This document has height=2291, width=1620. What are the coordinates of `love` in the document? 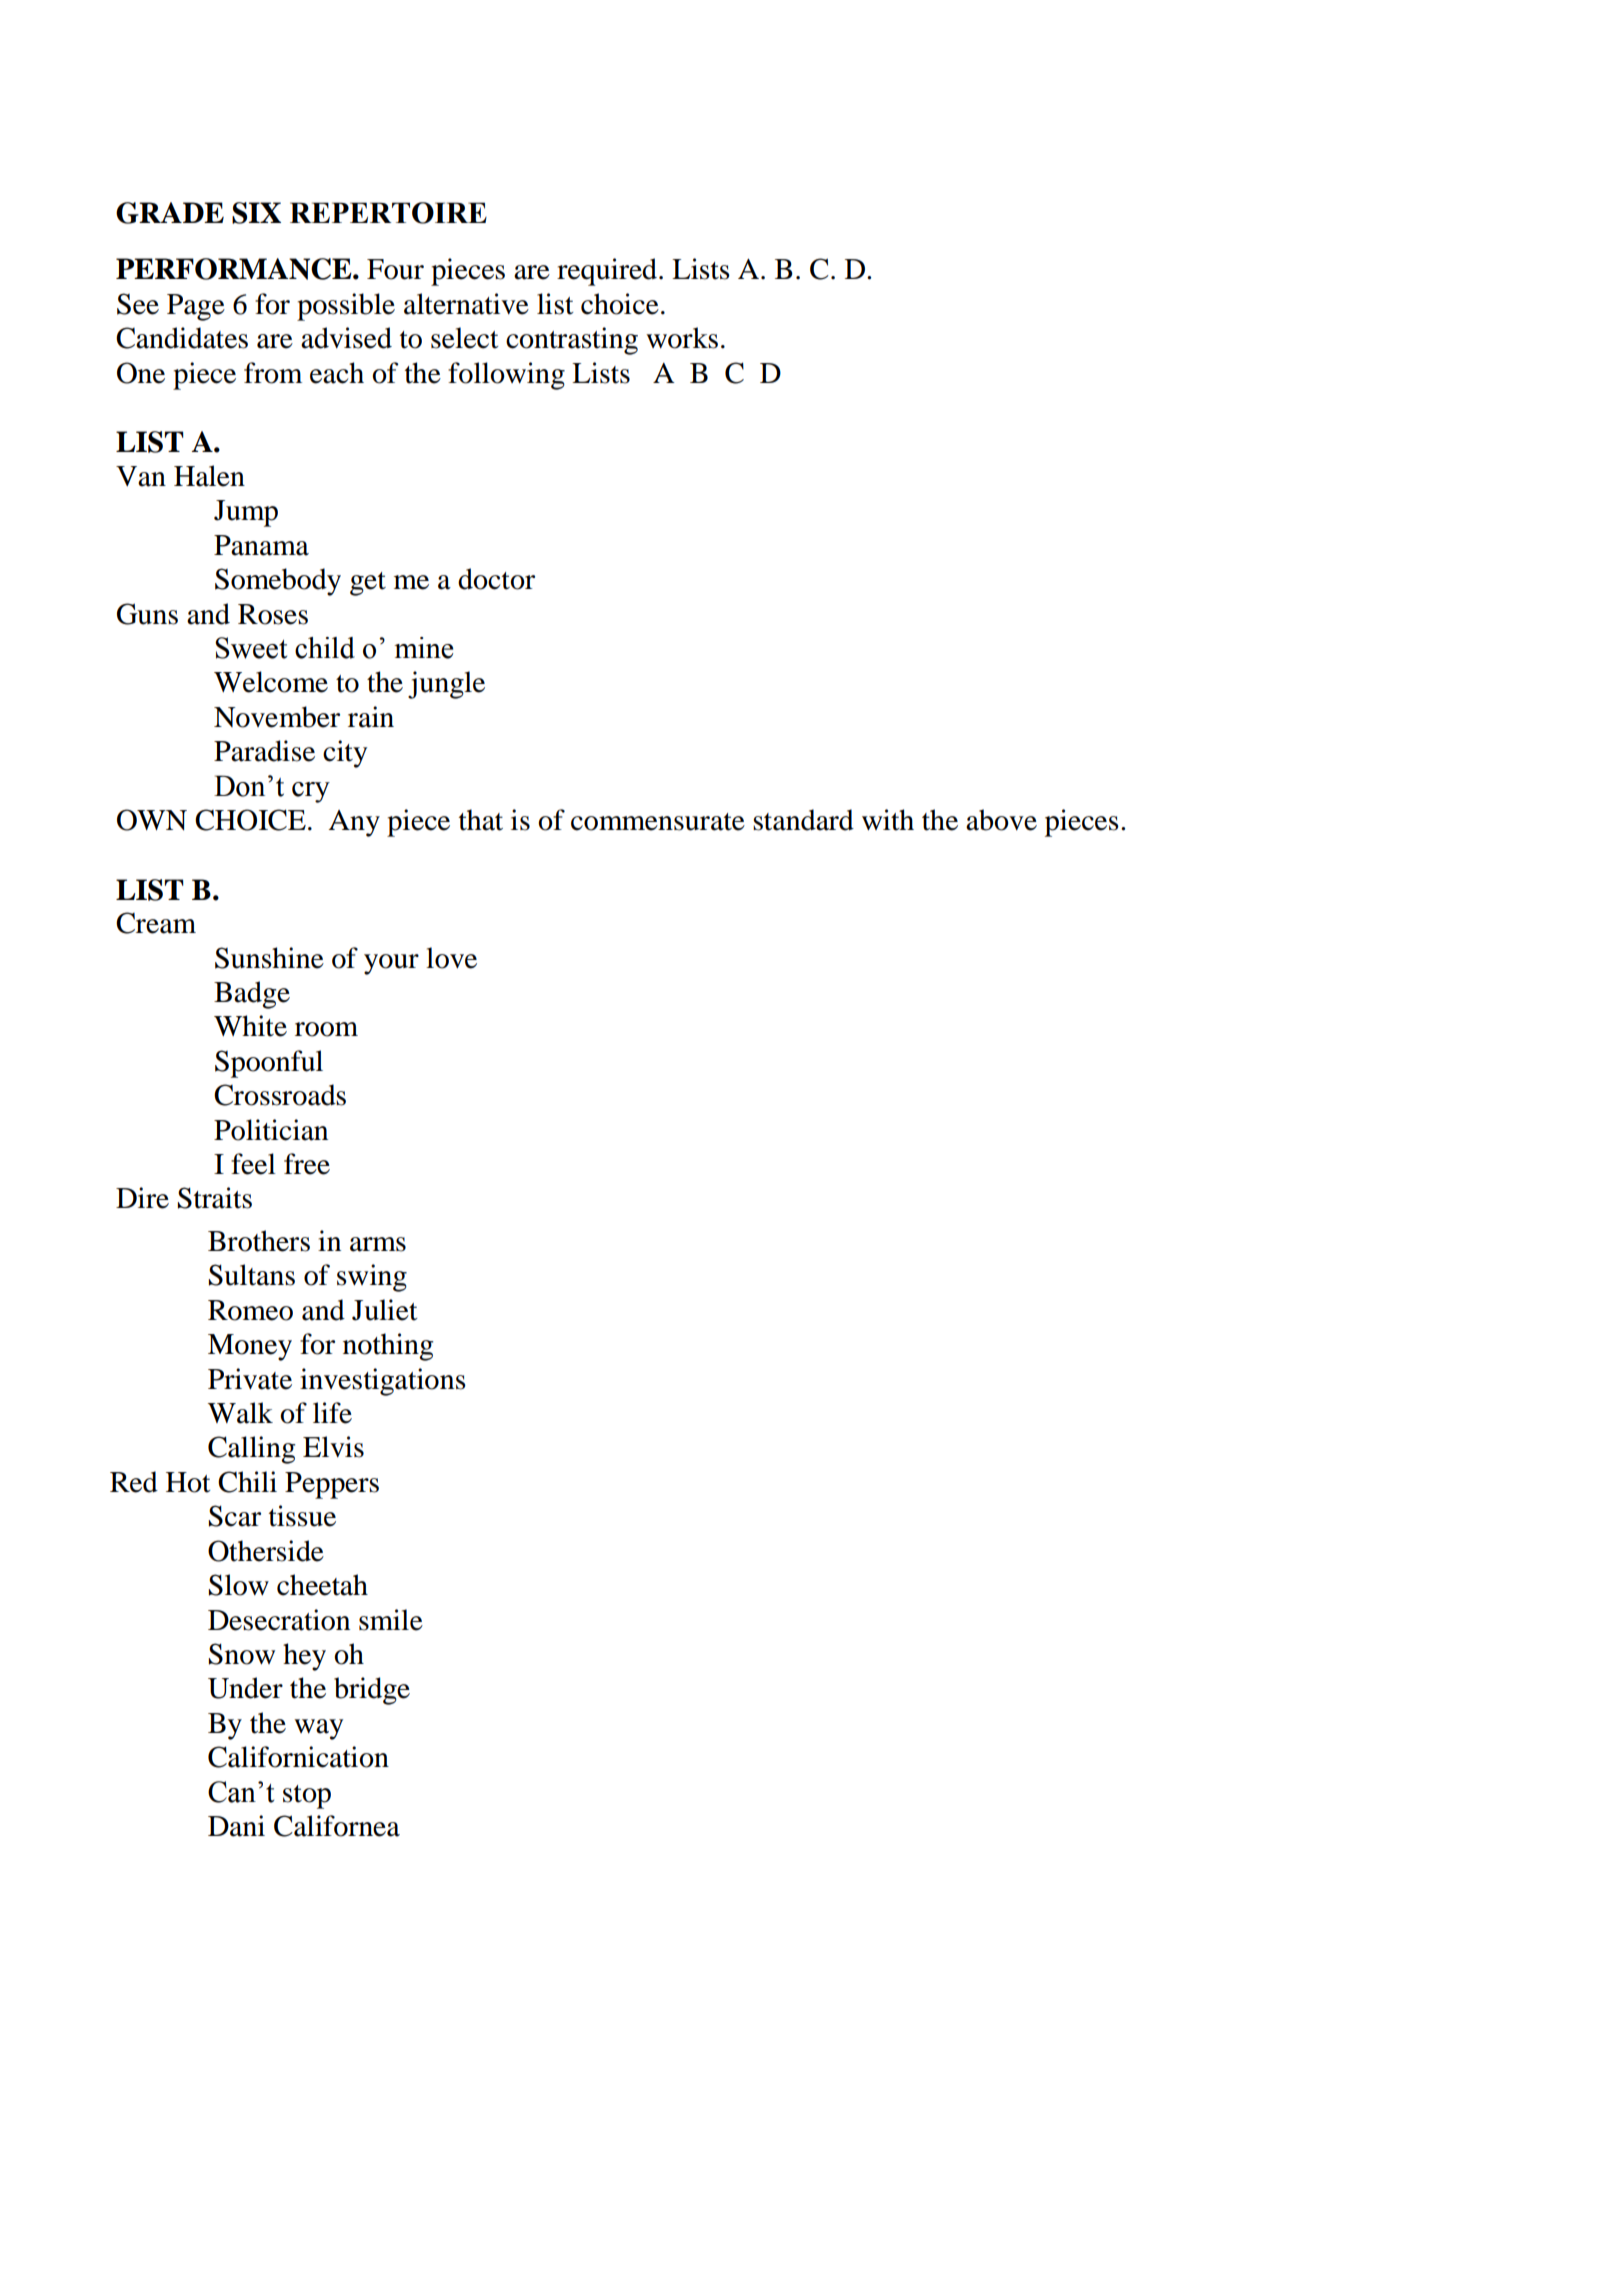 It's located at (451, 958).
